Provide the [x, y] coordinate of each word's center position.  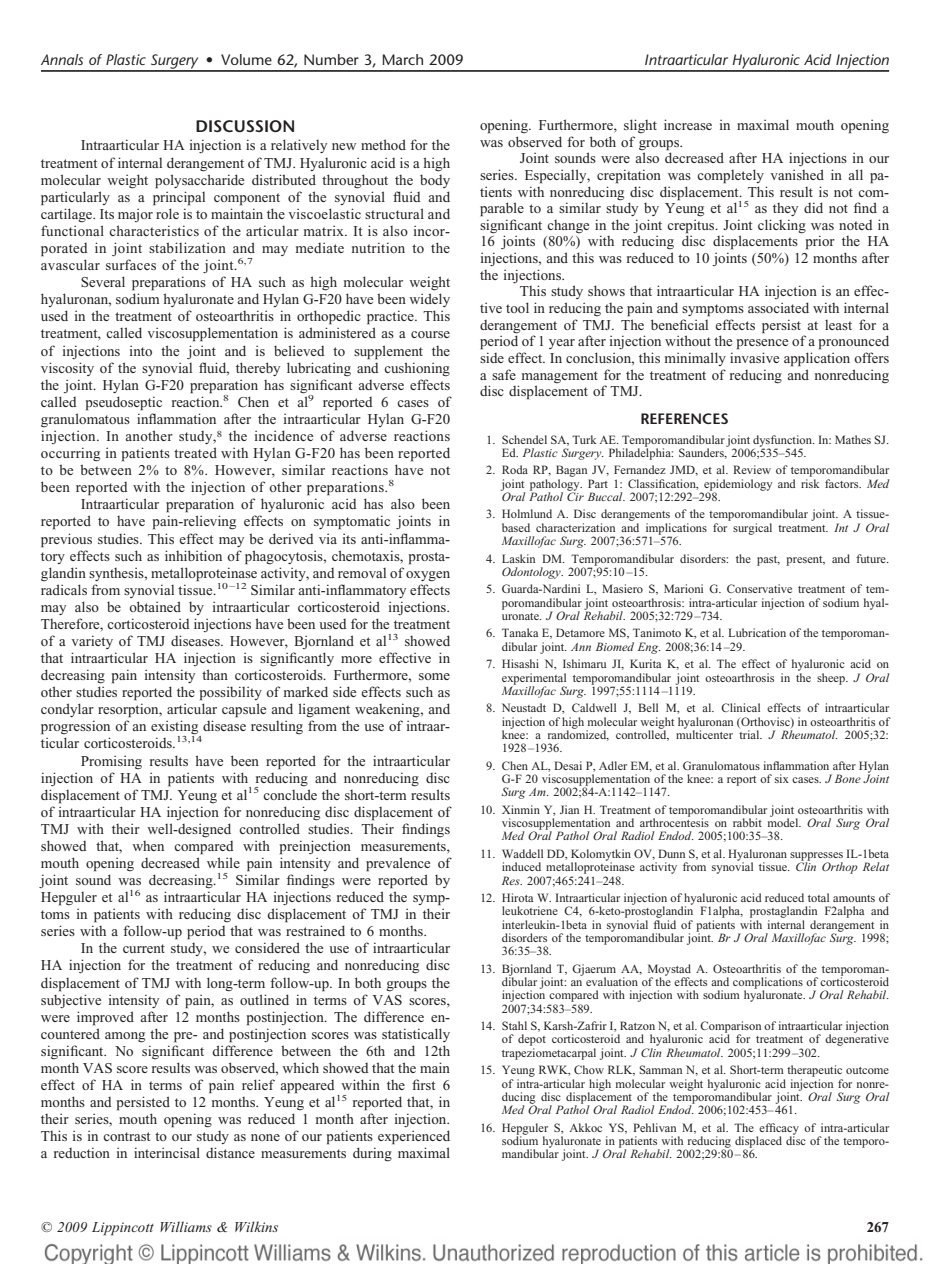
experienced [414, 1137]
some [434, 676]
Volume [246, 59]
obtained [155, 606]
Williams [186, 1226]
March [403, 59]
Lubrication [757, 632]
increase [688, 124]
